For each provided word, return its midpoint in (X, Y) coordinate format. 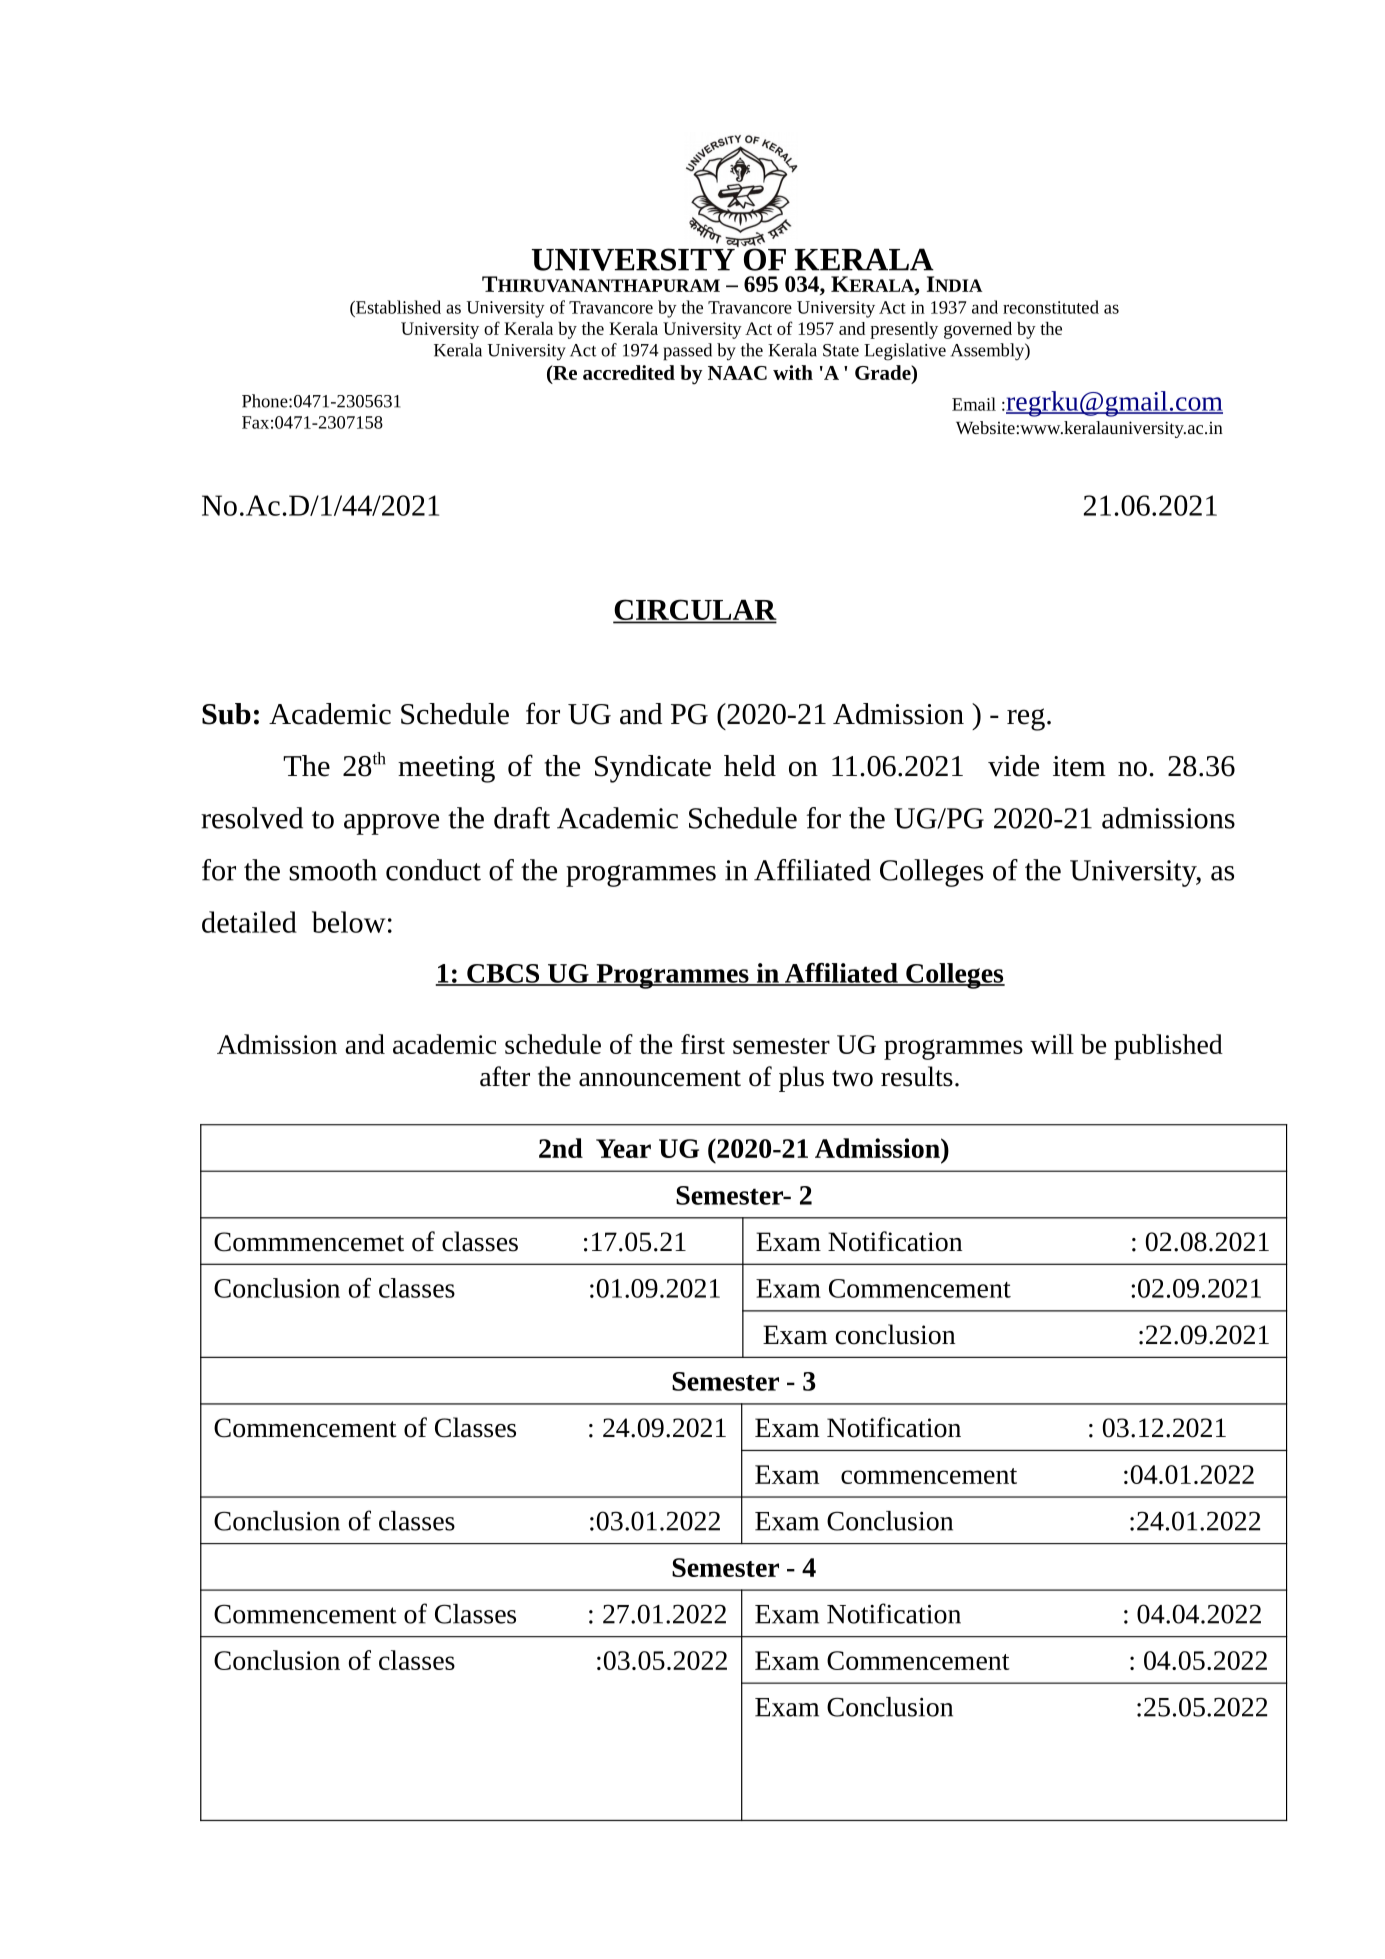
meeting (446, 769)
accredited (629, 372)
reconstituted (1051, 307)
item (1079, 766)
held (750, 766)
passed (687, 352)
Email (974, 404)
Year (623, 1148)
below (348, 922)
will (1052, 1044)
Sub (226, 714)
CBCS (503, 974)
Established (397, 307)
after (505, 1076)
